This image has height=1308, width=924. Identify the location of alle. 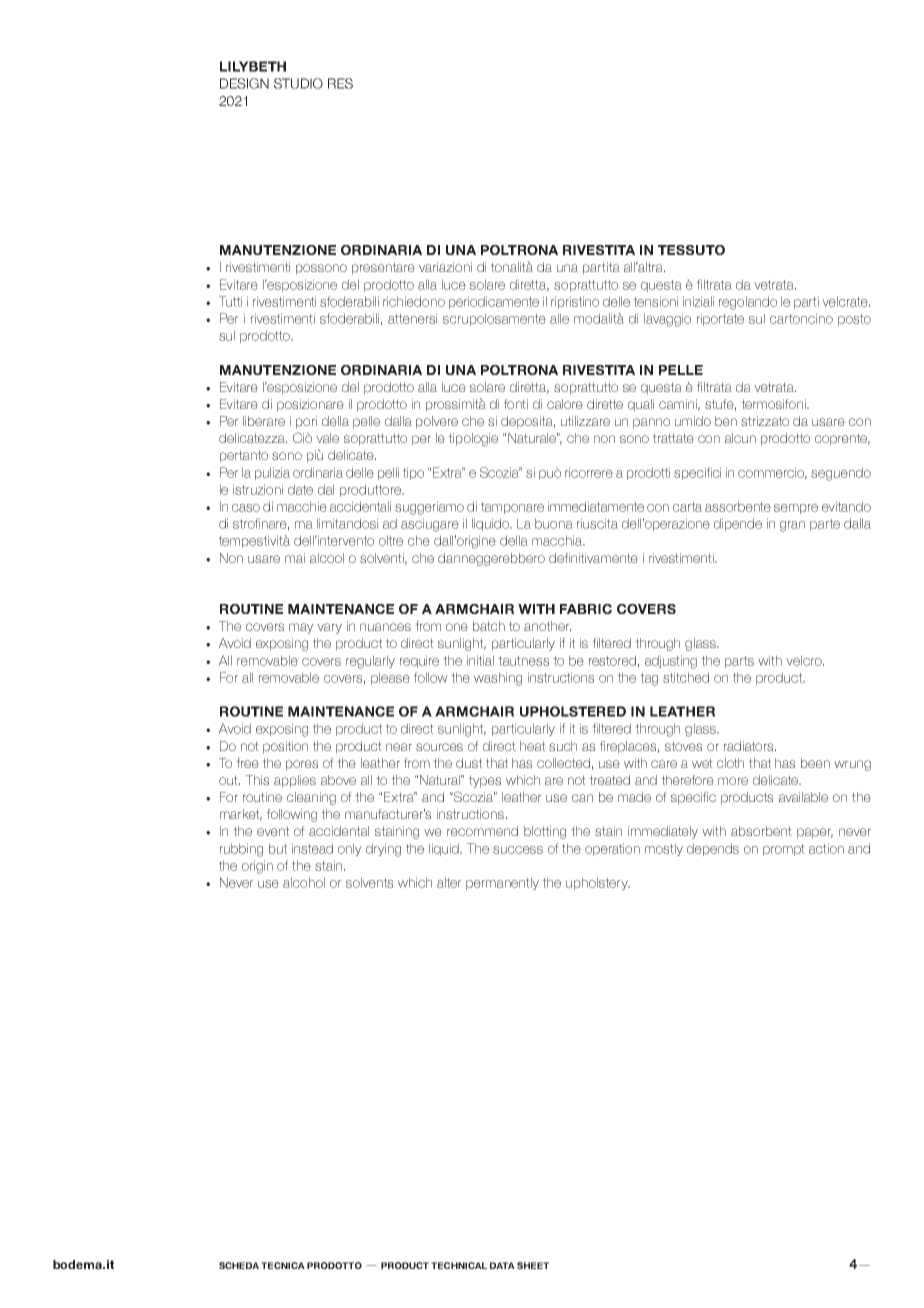
(559, 318).
